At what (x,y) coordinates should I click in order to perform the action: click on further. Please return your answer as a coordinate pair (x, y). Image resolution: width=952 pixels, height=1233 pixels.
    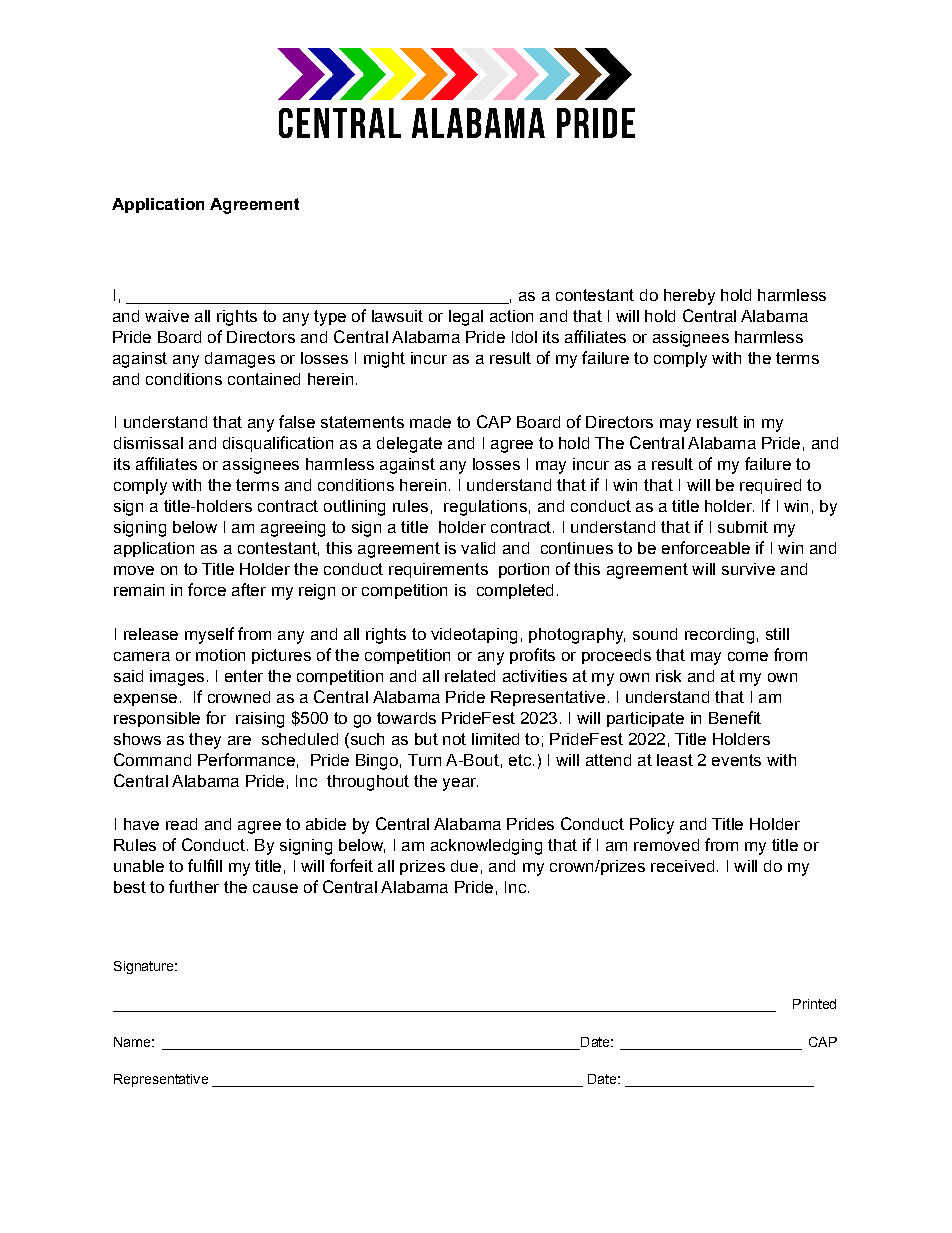
    Looking at the image, I should click on (194, 886).
